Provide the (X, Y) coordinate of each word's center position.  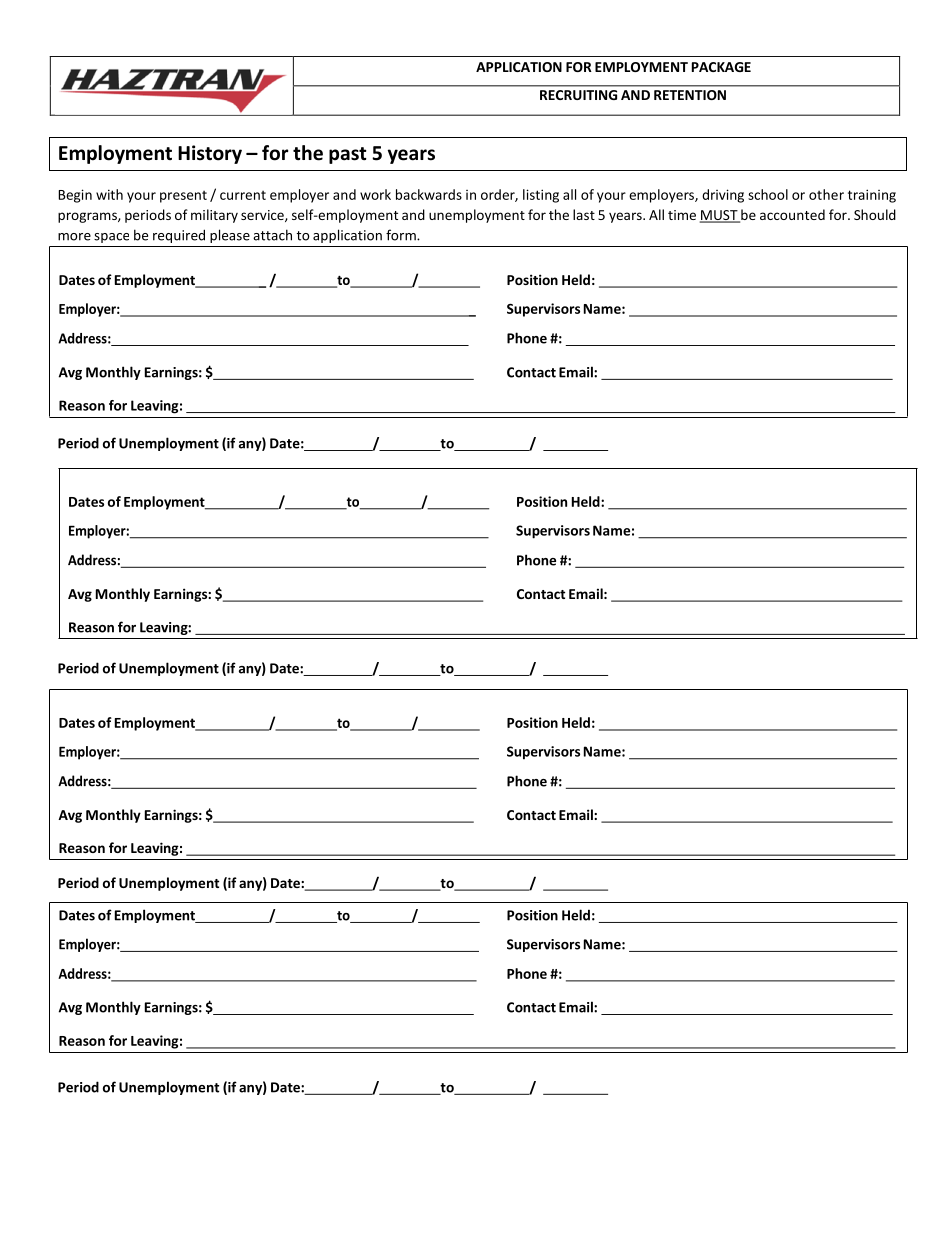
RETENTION (690, 95)
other (826, 194)
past (348, 155)
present (183, 196)
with (109, 194)
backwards (429, 194)
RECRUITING (578, 95)
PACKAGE (721, 67)
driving (723, 196)
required (179, 236)
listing (541, 196)
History (210, 154)
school (768, 194)
